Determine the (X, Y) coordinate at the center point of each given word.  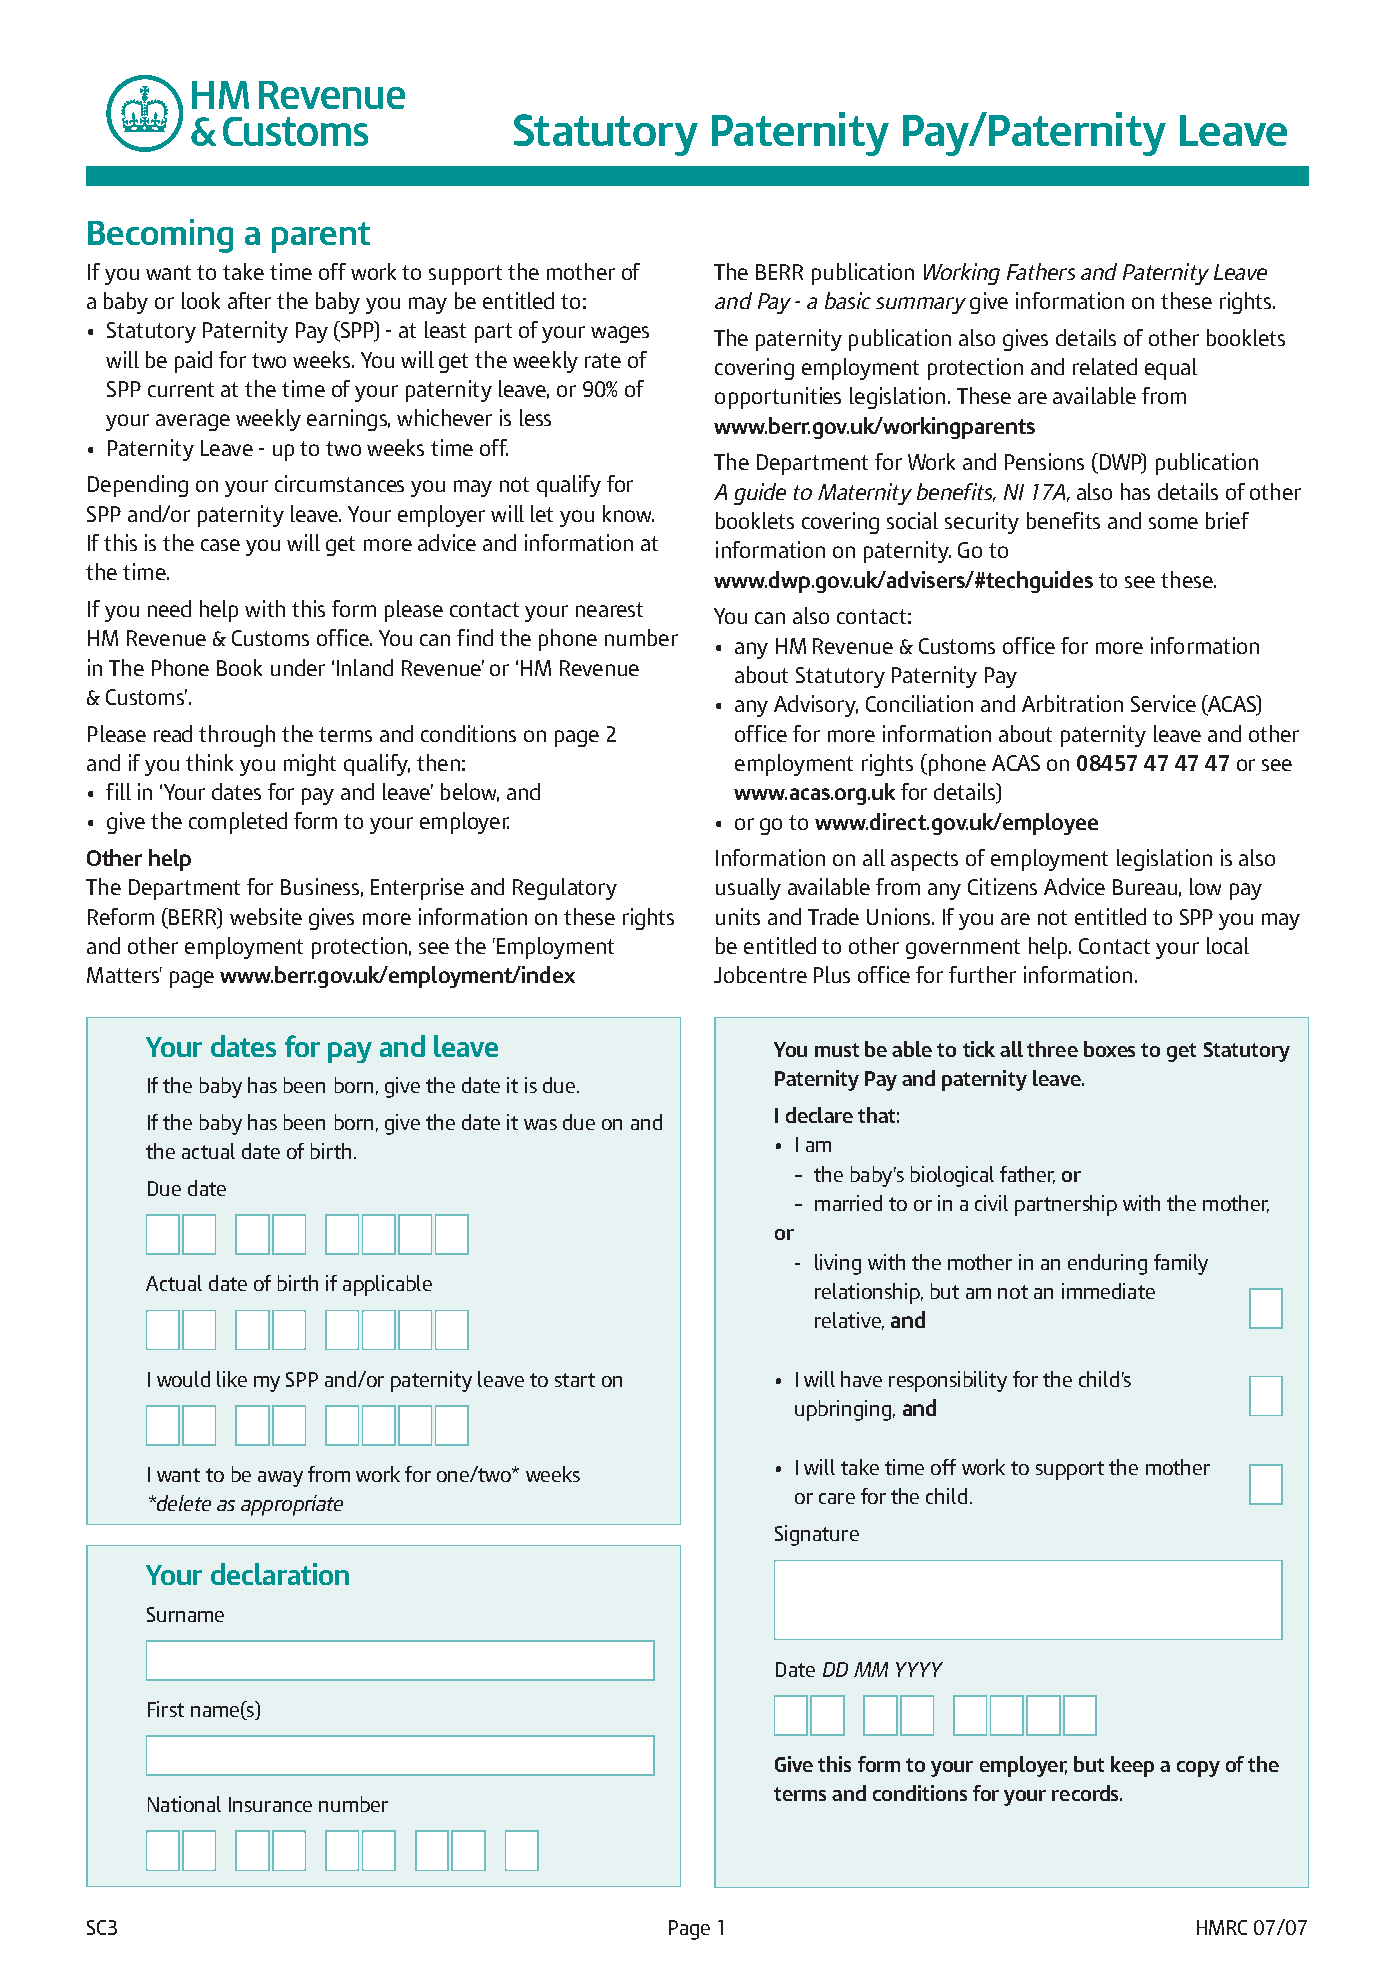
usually (748, 889)
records (1086, 1793)
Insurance (270, 1804)
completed (238, 823)
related (1105, 366)
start (575, 1380)
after (249, 300)
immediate (1108, 1291)
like (232, 1379)
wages (620, 334)
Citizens (1002, 886)
